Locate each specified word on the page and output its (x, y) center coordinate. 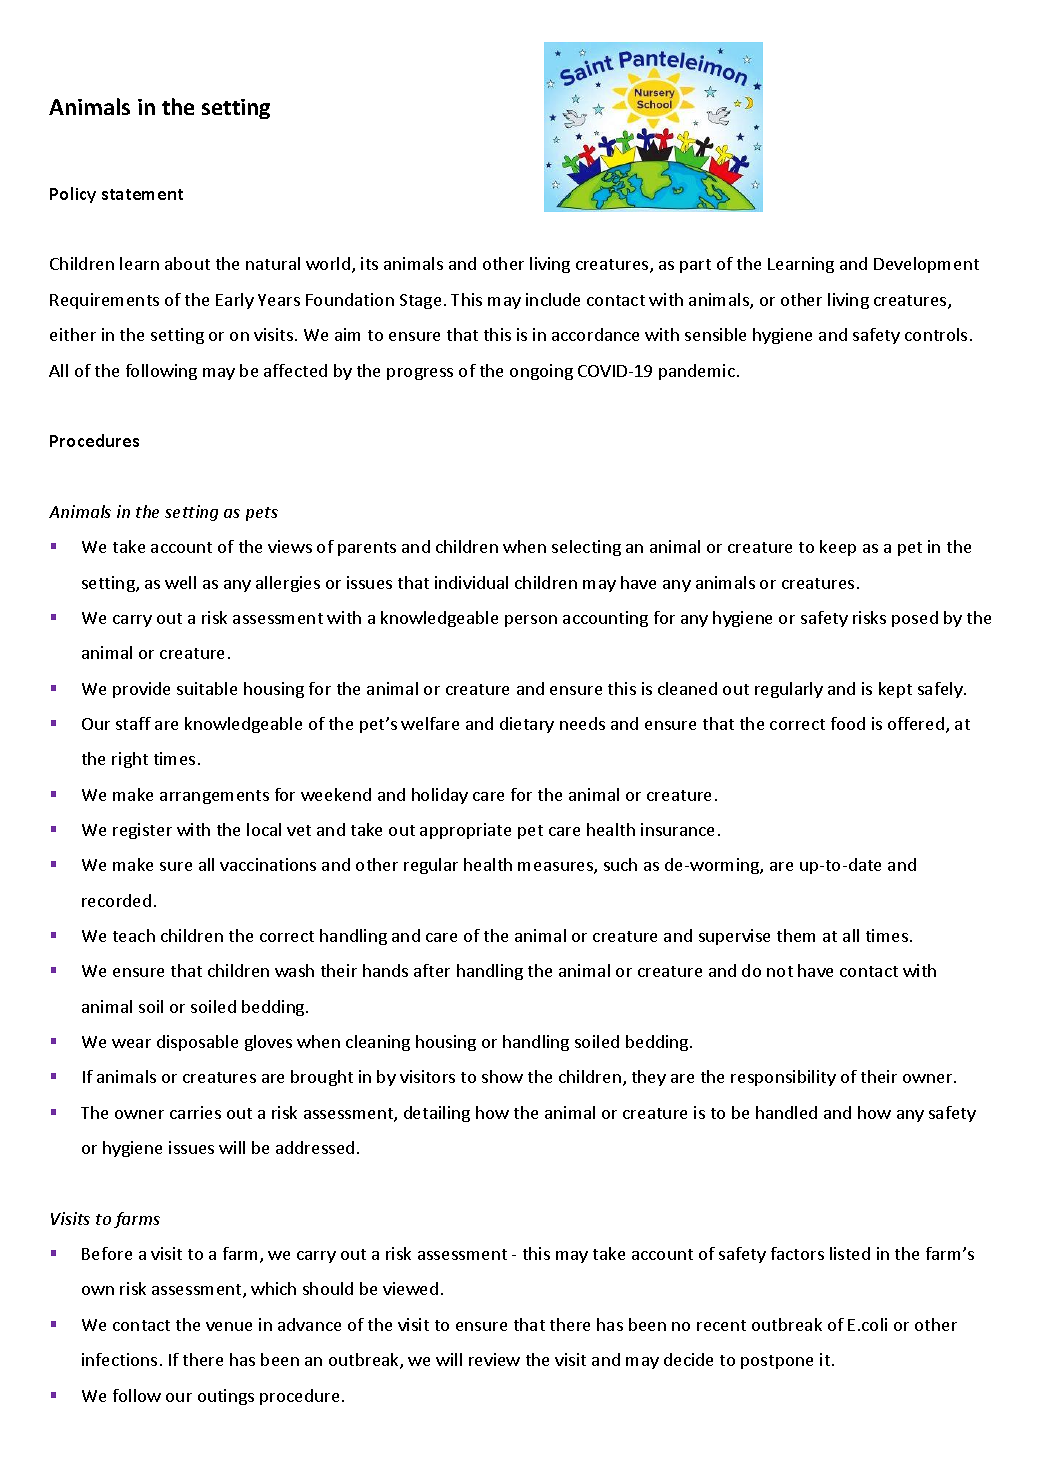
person (531, 621)
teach (134, 935)
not (780, 971)
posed (915, 619)
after (432, 970)
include (553, 299)
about (187, 263)
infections (119, 1359)
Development (926, 265)
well (180, 582)
